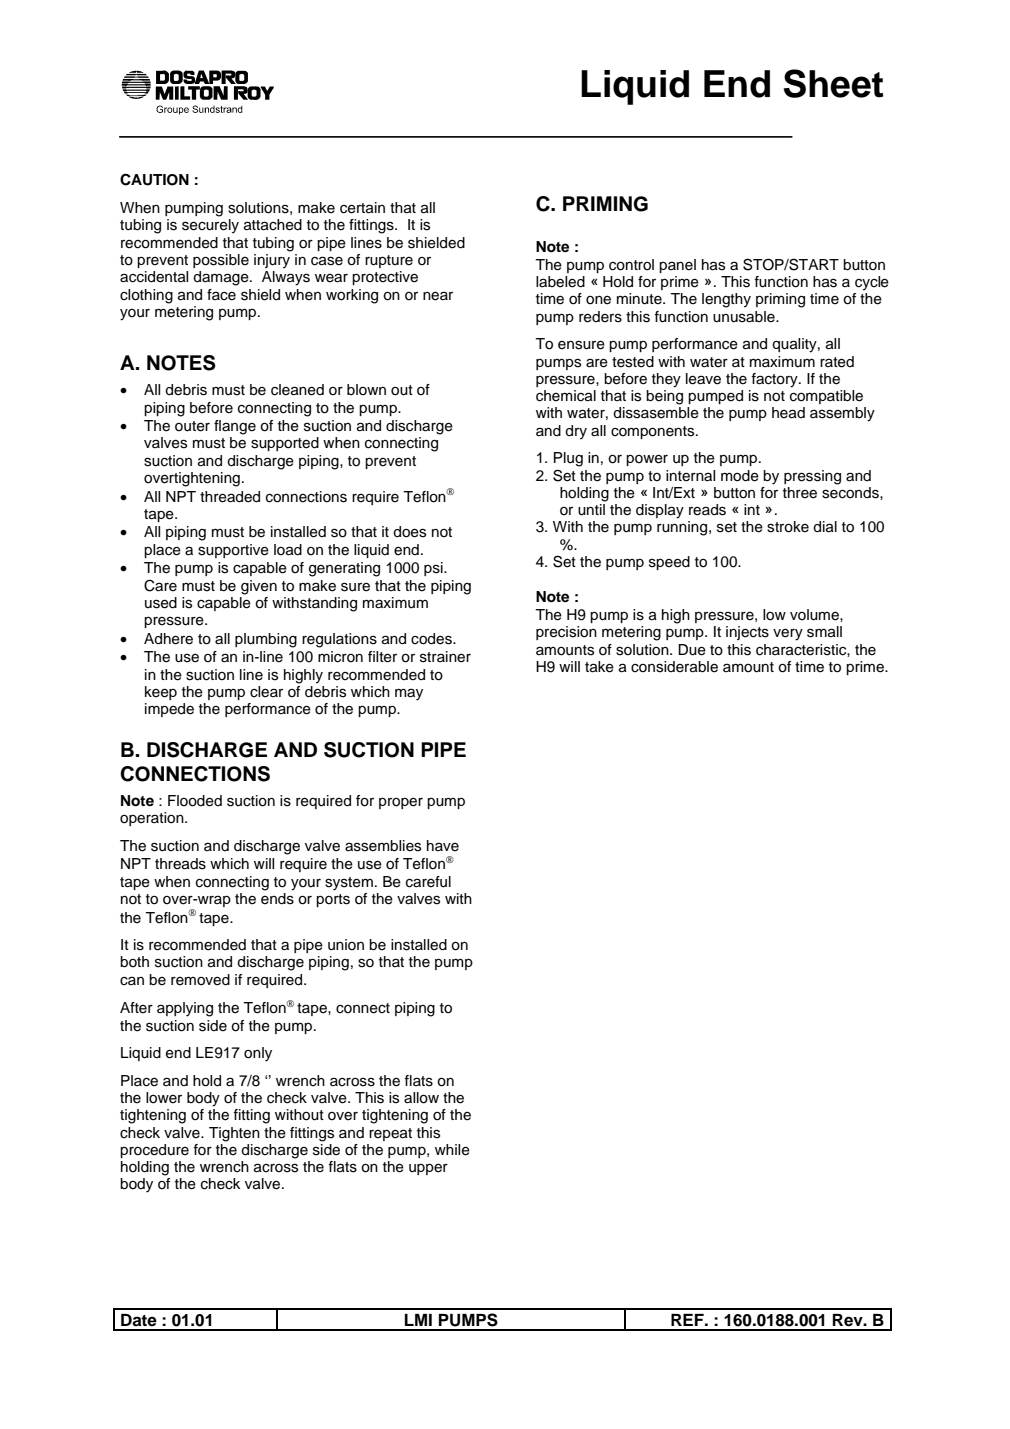 This document has height=1429, width=1010. What do you see at coordinates (812, 477) in the document?
I see `pressing` at bounding box center [812, 477].
